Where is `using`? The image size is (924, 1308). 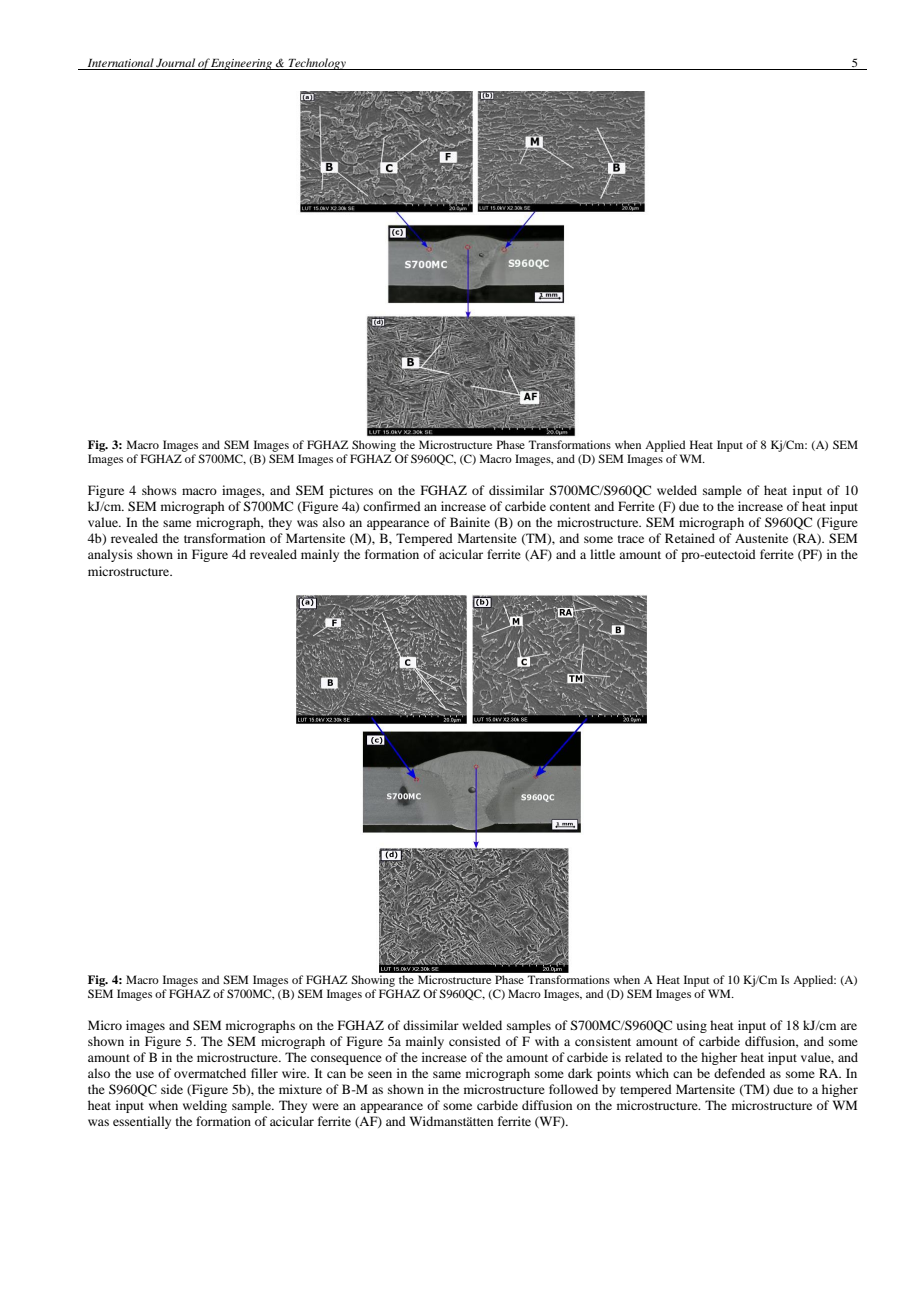
using is located at coordinates (692, 1026).
